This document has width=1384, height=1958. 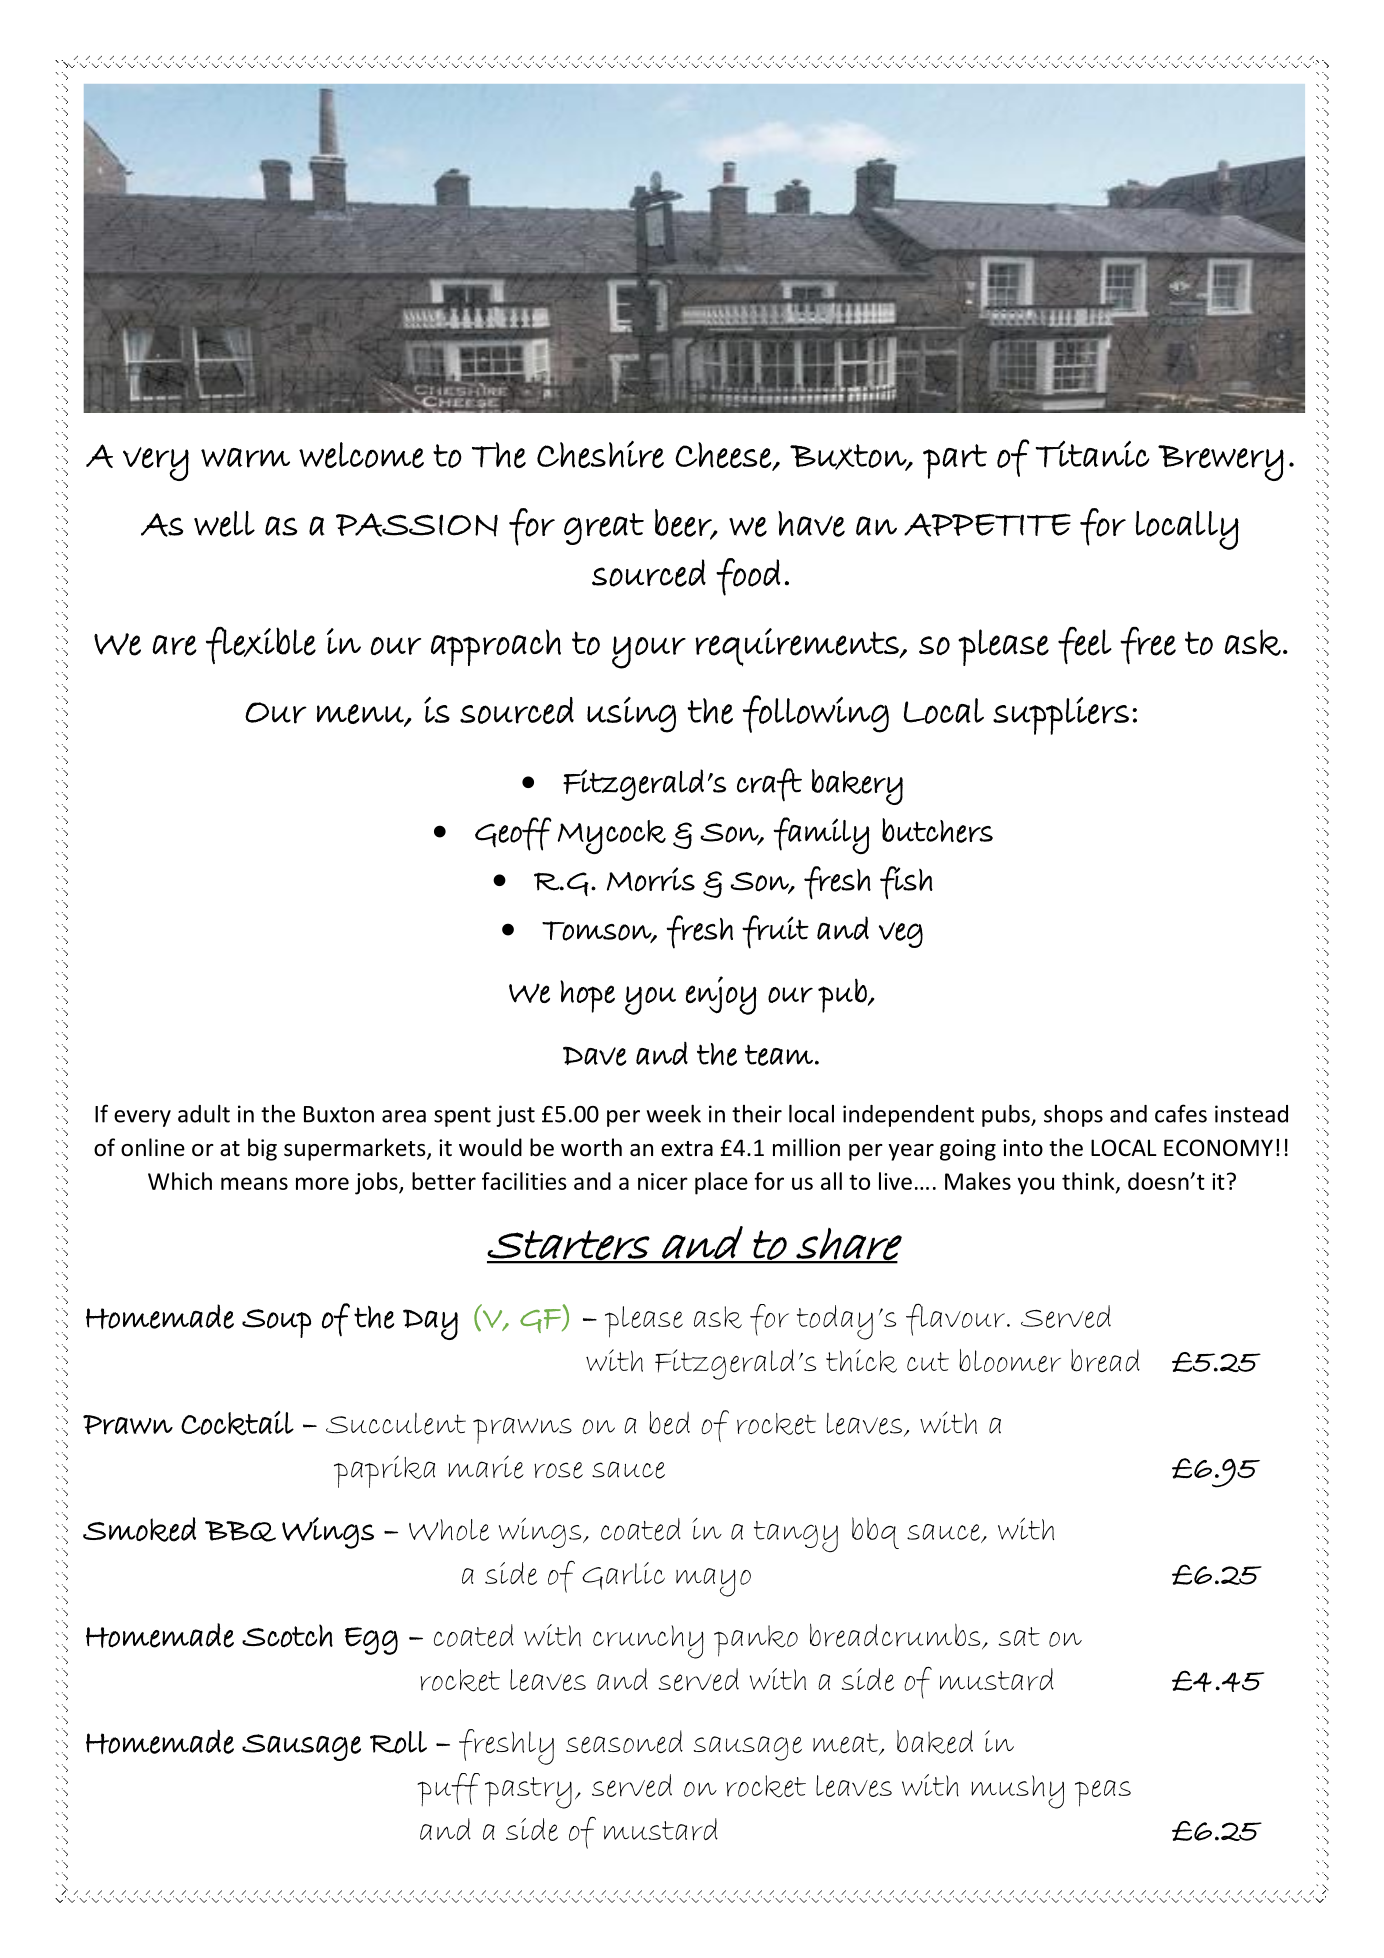 I want to click on week, so click(x=673, y=1113).
